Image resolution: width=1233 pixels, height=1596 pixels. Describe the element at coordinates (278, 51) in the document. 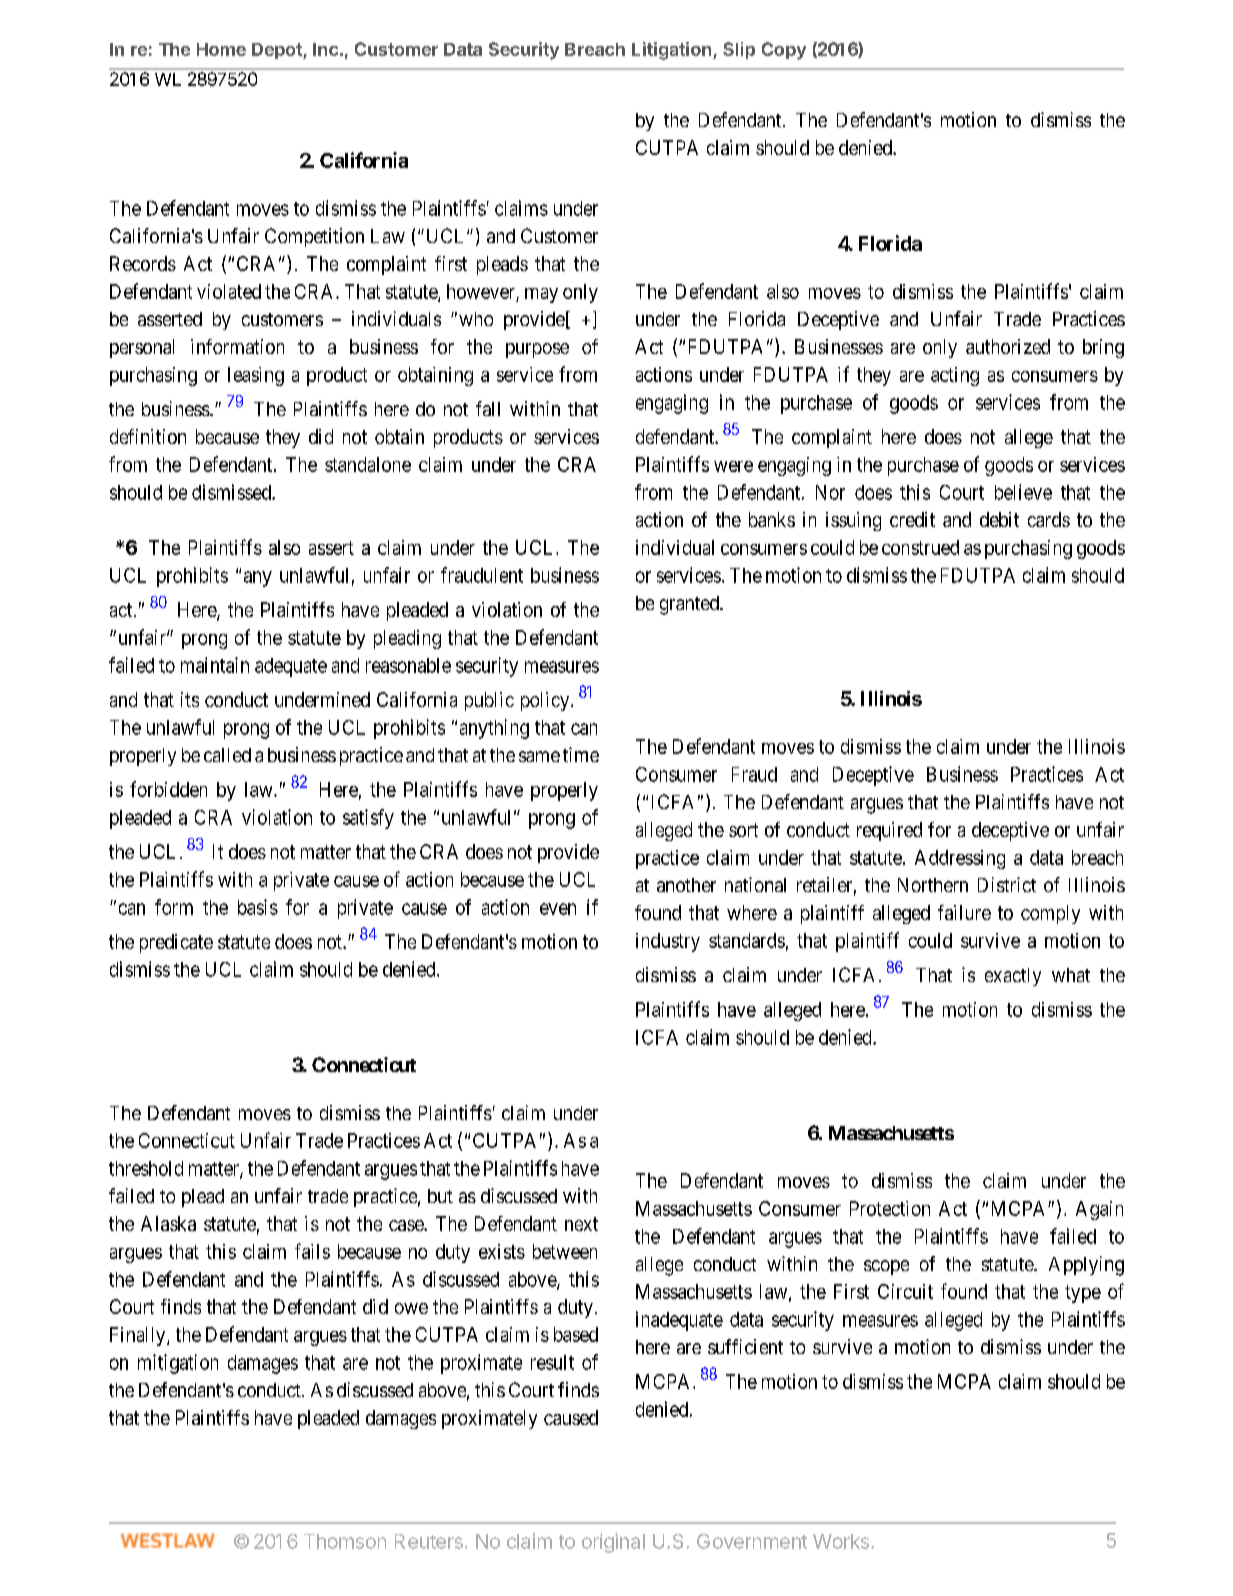

I see `Depot` at that location.
